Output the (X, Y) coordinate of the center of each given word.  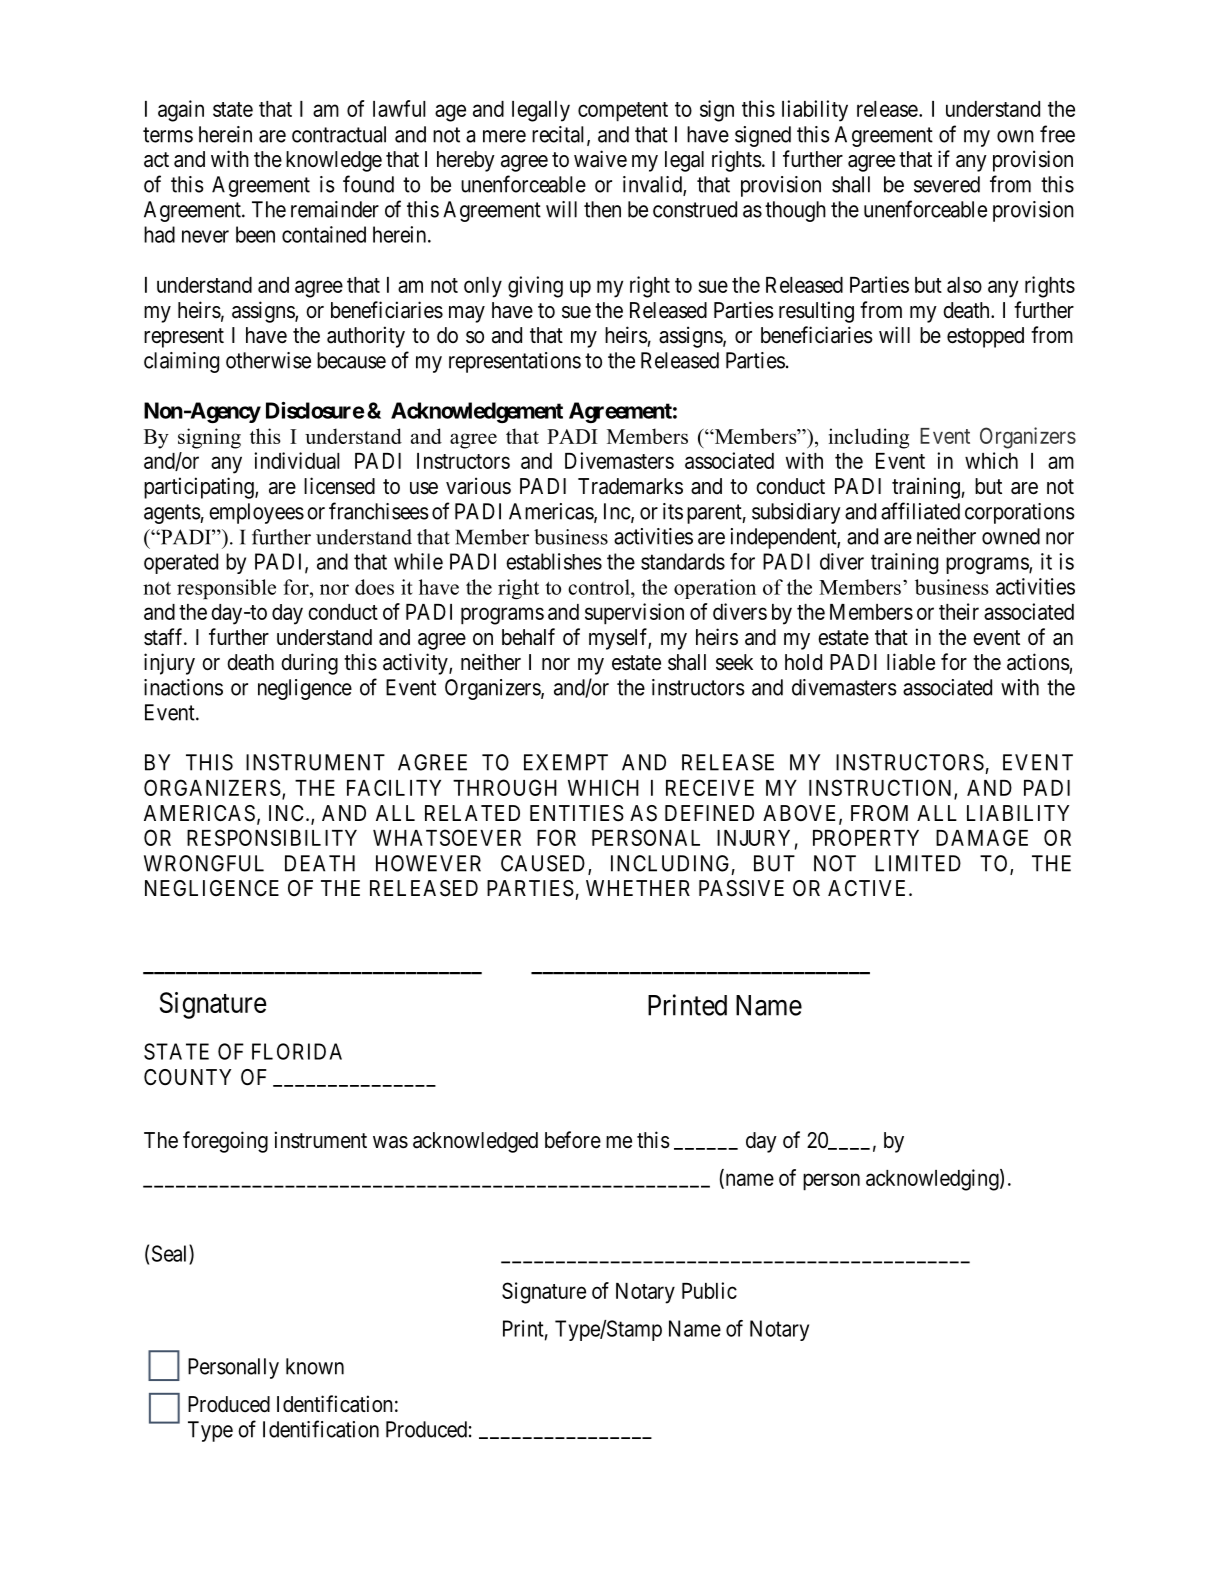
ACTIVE (869, 888)
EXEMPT (566, 762)
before (573, 1140)
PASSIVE (741, 888)
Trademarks (630, 486)
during (309, 664)
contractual (339, 134)
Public (709, 1290)
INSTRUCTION (882, 788)
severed (947, 184)
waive (600, 159)
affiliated (920, 511)
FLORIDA (297, 1051)
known (315, 1366)
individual (297, 460)
